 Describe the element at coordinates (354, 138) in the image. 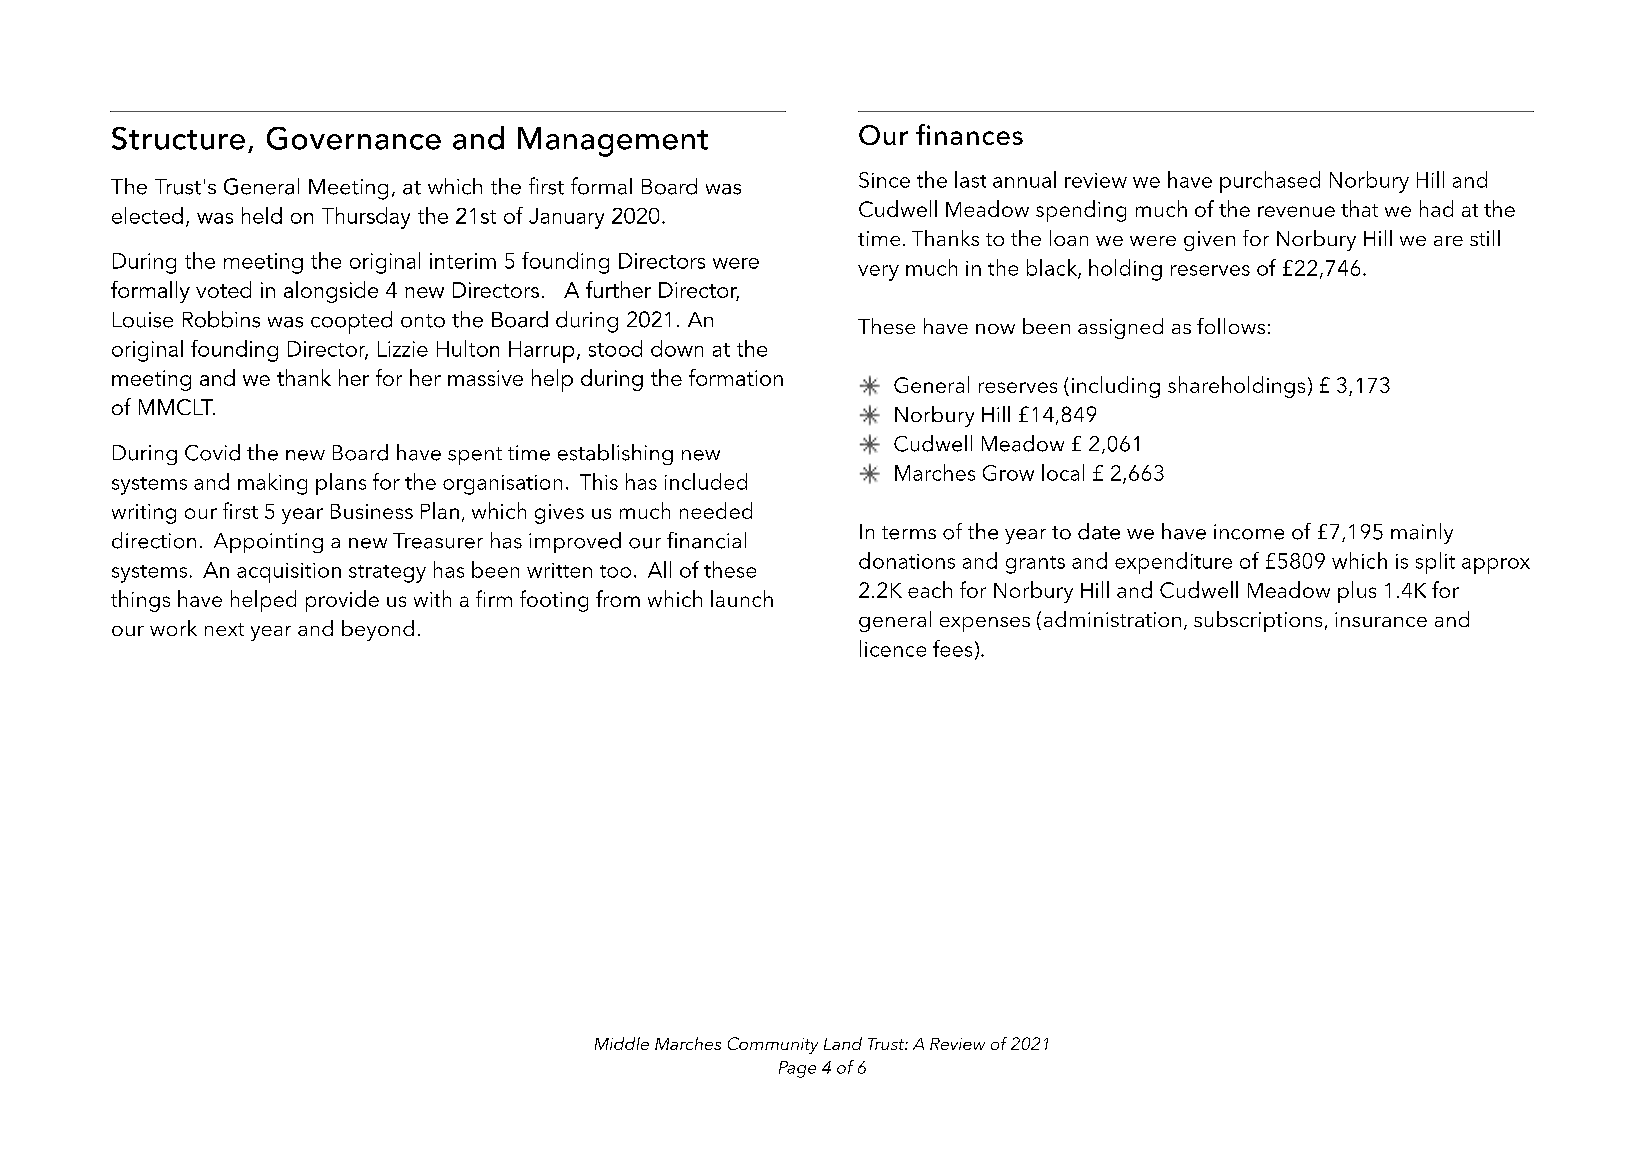

I see `Governance` at that location.
